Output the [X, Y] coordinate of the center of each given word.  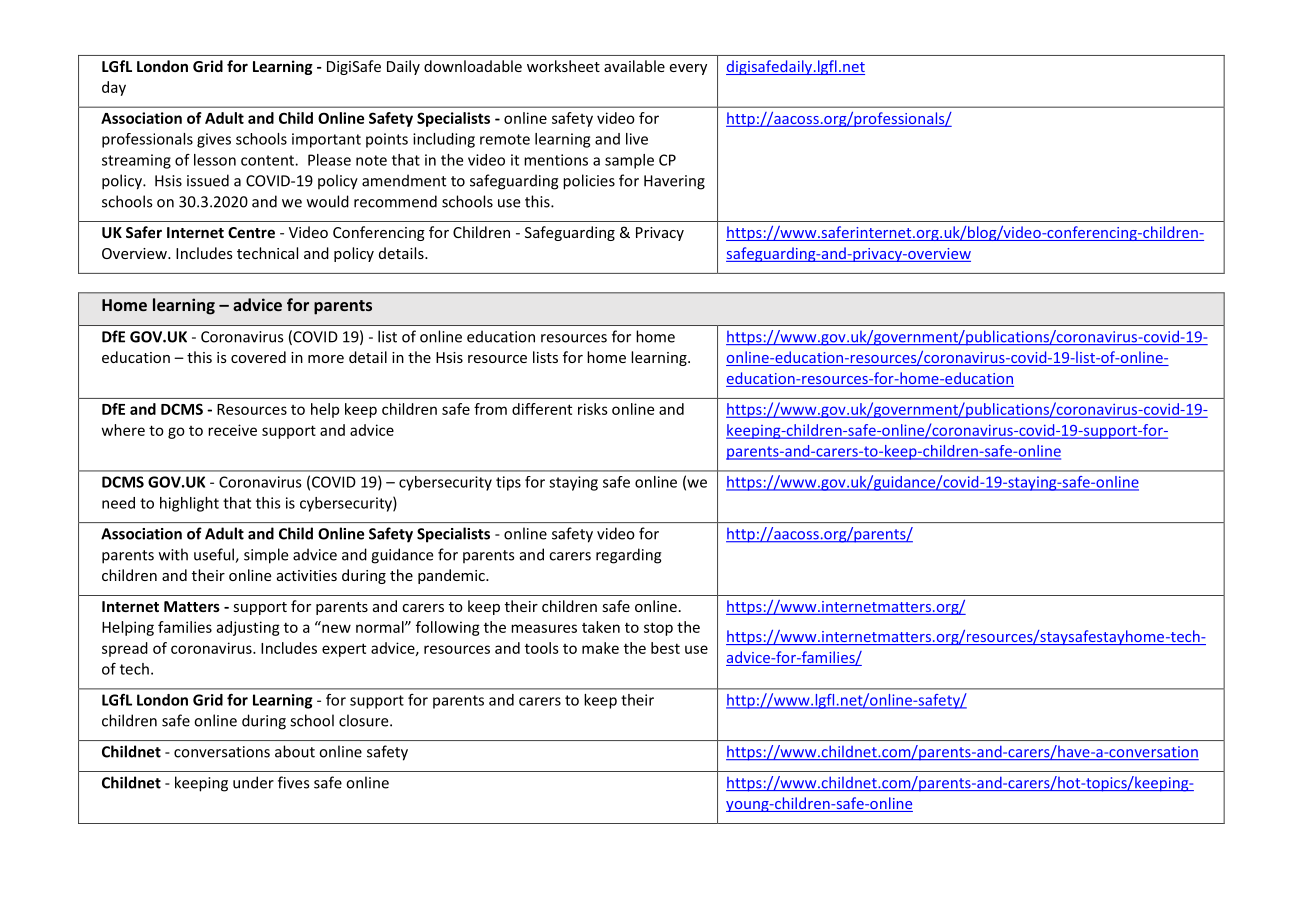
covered [258, 357]
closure [365, 720]
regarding [628, 556]
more [326, 359]
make [600, 648]
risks [593, 409]
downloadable [473, 66]
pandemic [452, 576]
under [253, 782]
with [173, 554]
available [634, 66]
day [114, 88]
